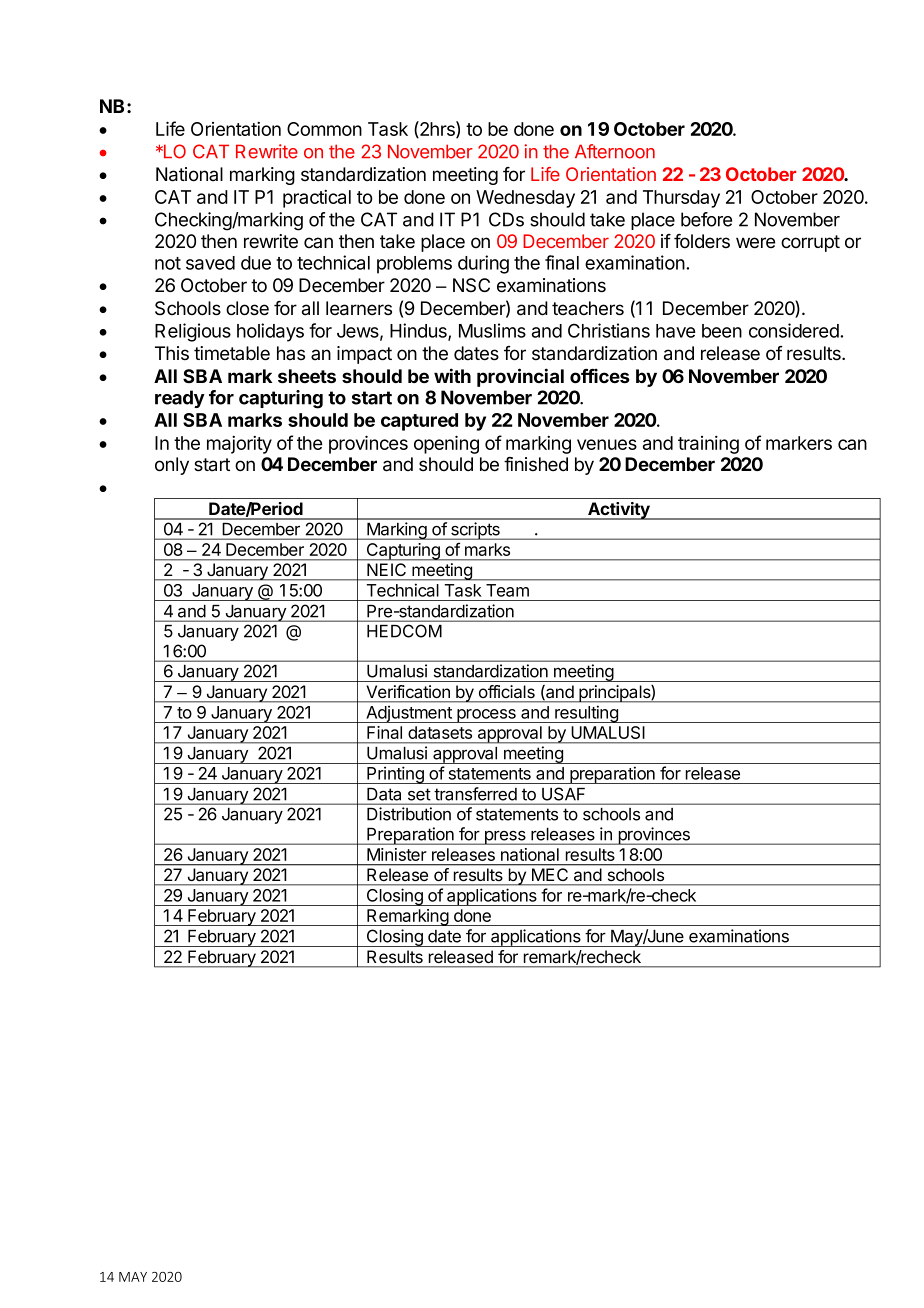 The image size is (924, 1308). What do you see at coordinates (505, 838) in the page?
I see `press` at bounding box center [505, 838].
